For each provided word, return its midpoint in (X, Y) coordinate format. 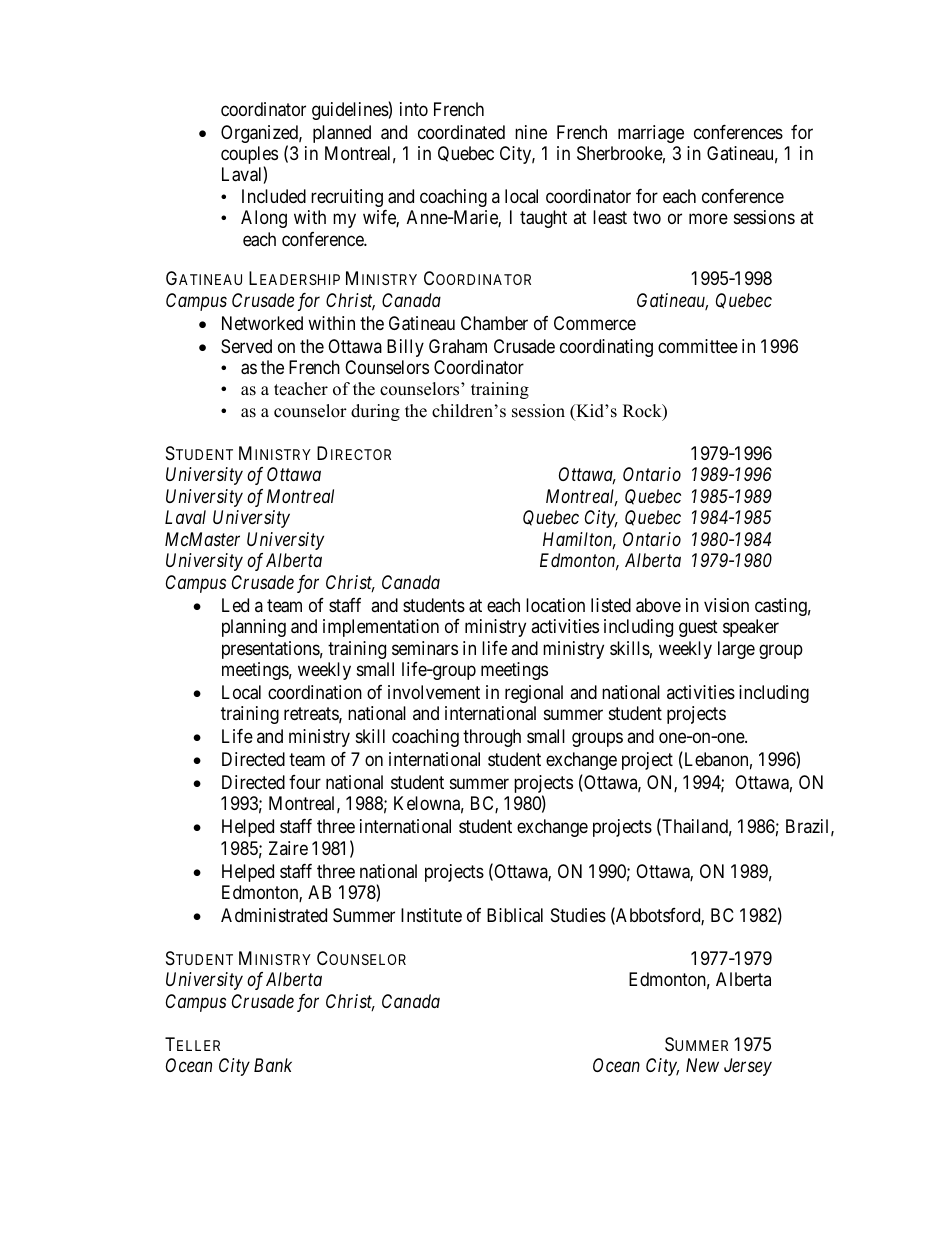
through (492, 738)
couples (249, 156)
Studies (578, 915)
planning (254, 628)
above (658, 605)
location (555, 605)
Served (246, 346)
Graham (458, 346)
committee (698, 346)
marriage (651, 134)
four (305, 782)
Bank (273, 1065)
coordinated (461, 132)
